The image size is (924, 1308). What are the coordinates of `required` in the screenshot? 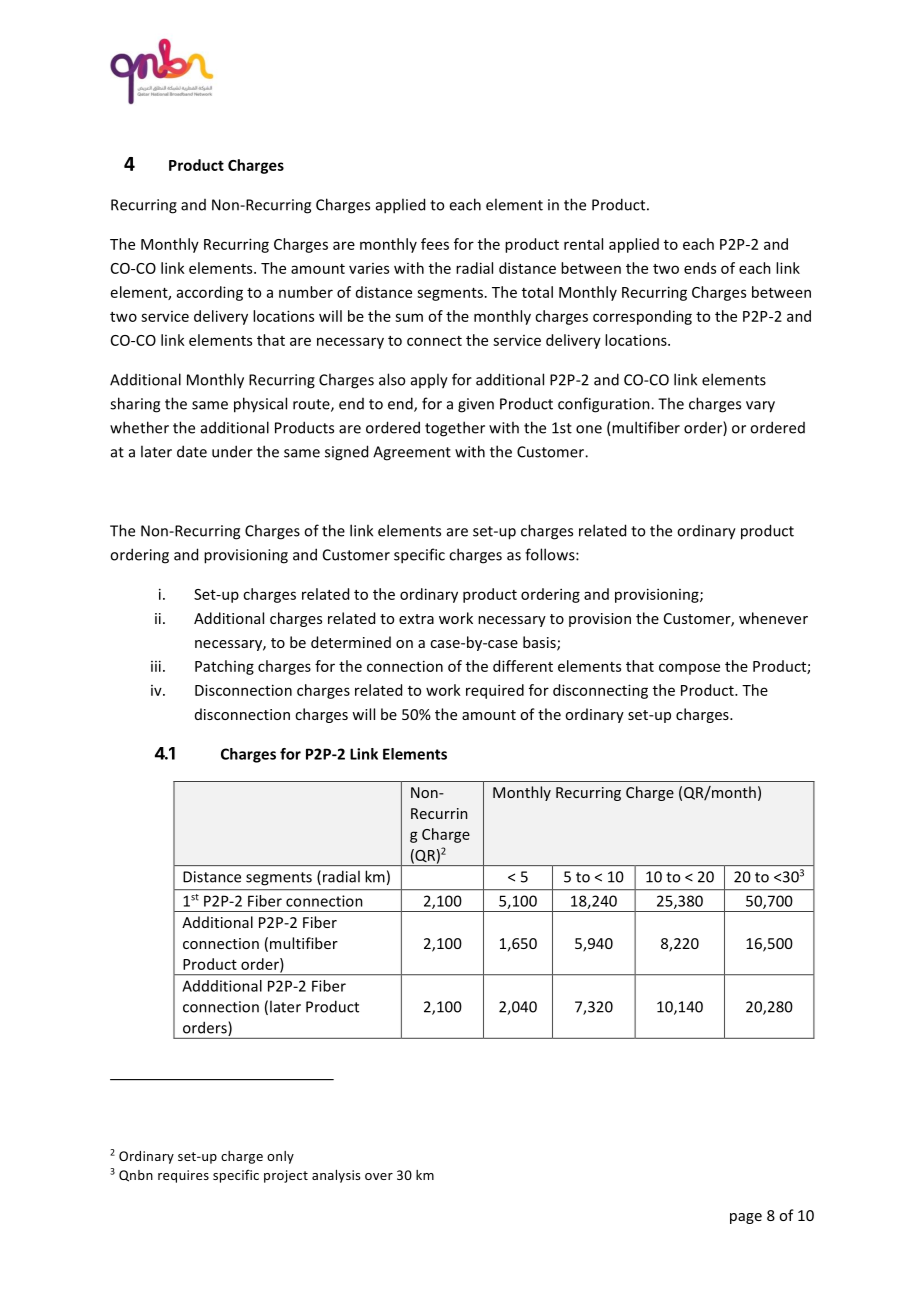 It's located at (495, 691).
